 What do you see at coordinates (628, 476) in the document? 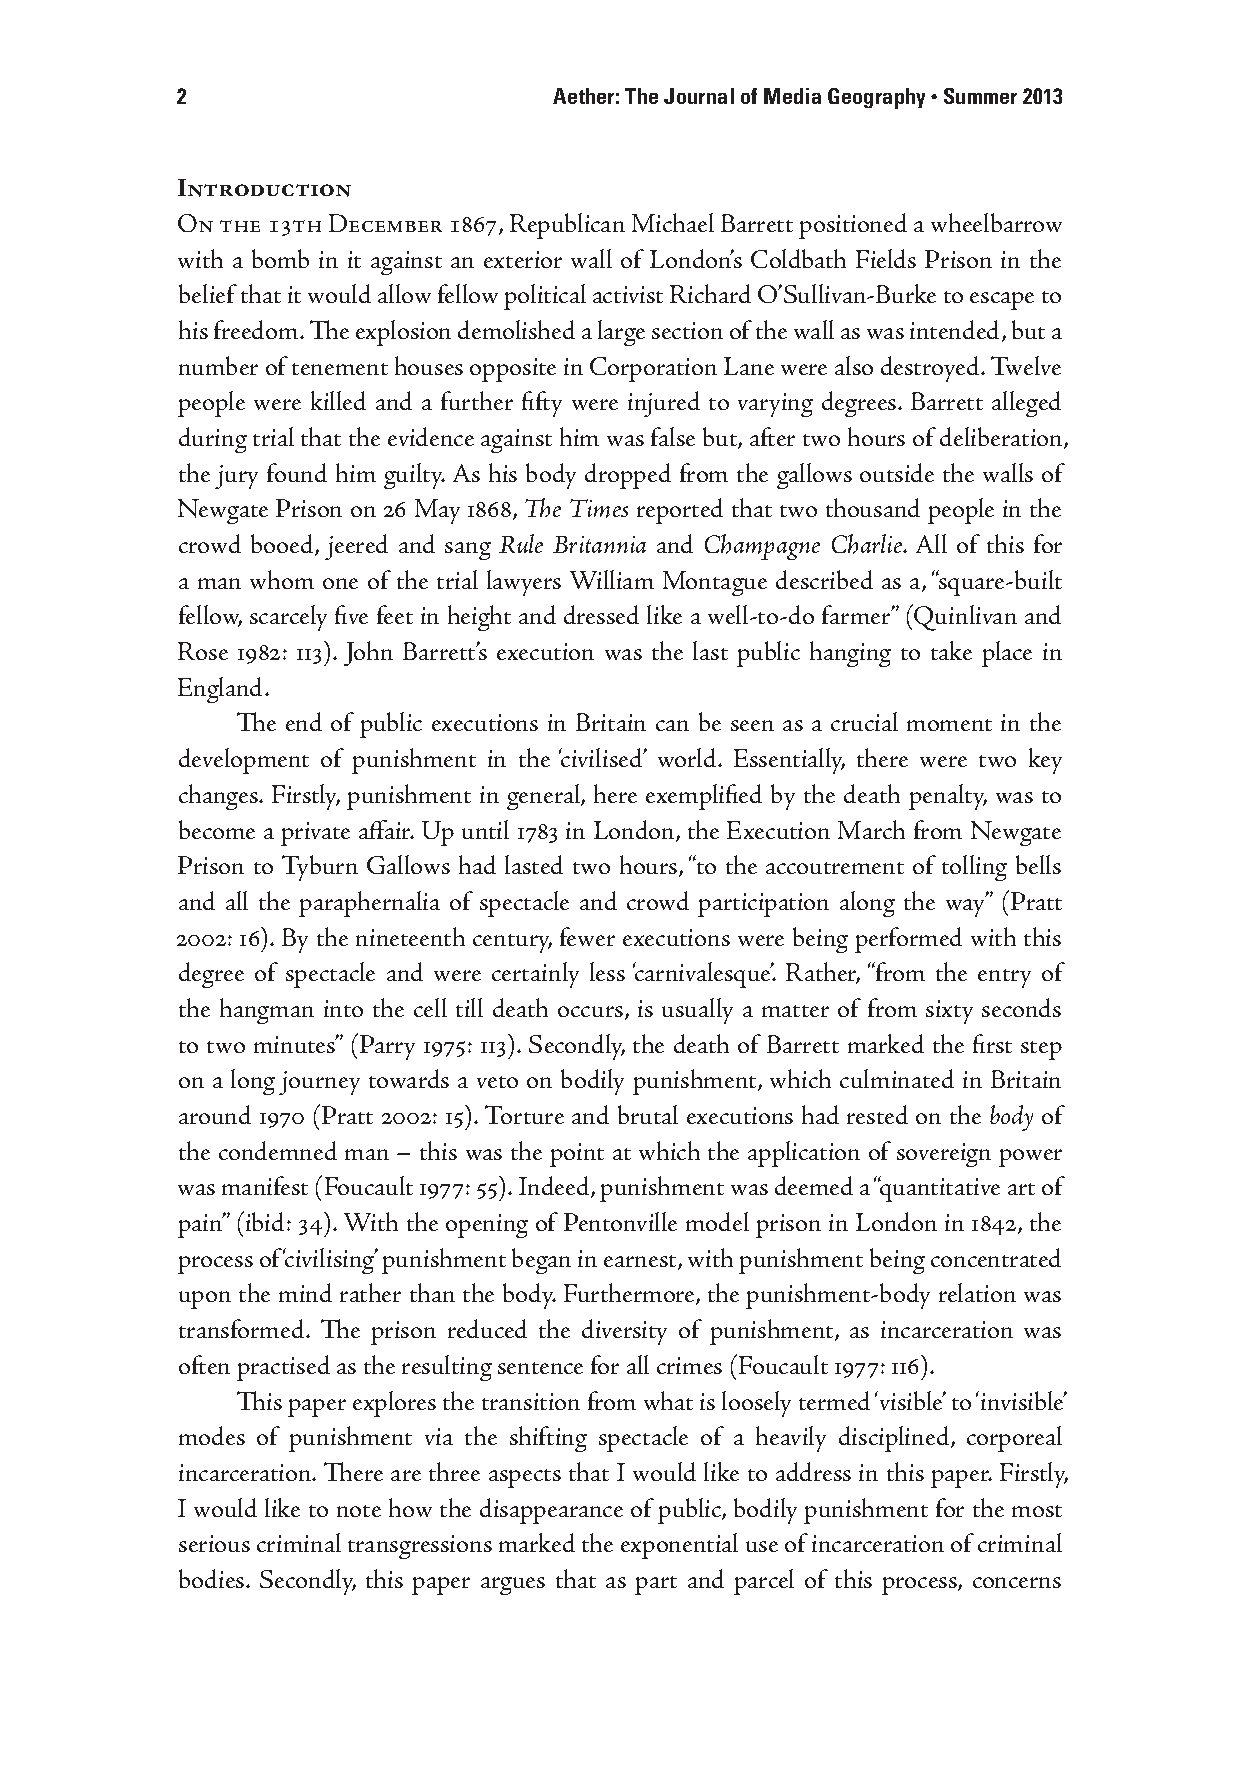
I see `dropped` at bounding box center [628, 476].
